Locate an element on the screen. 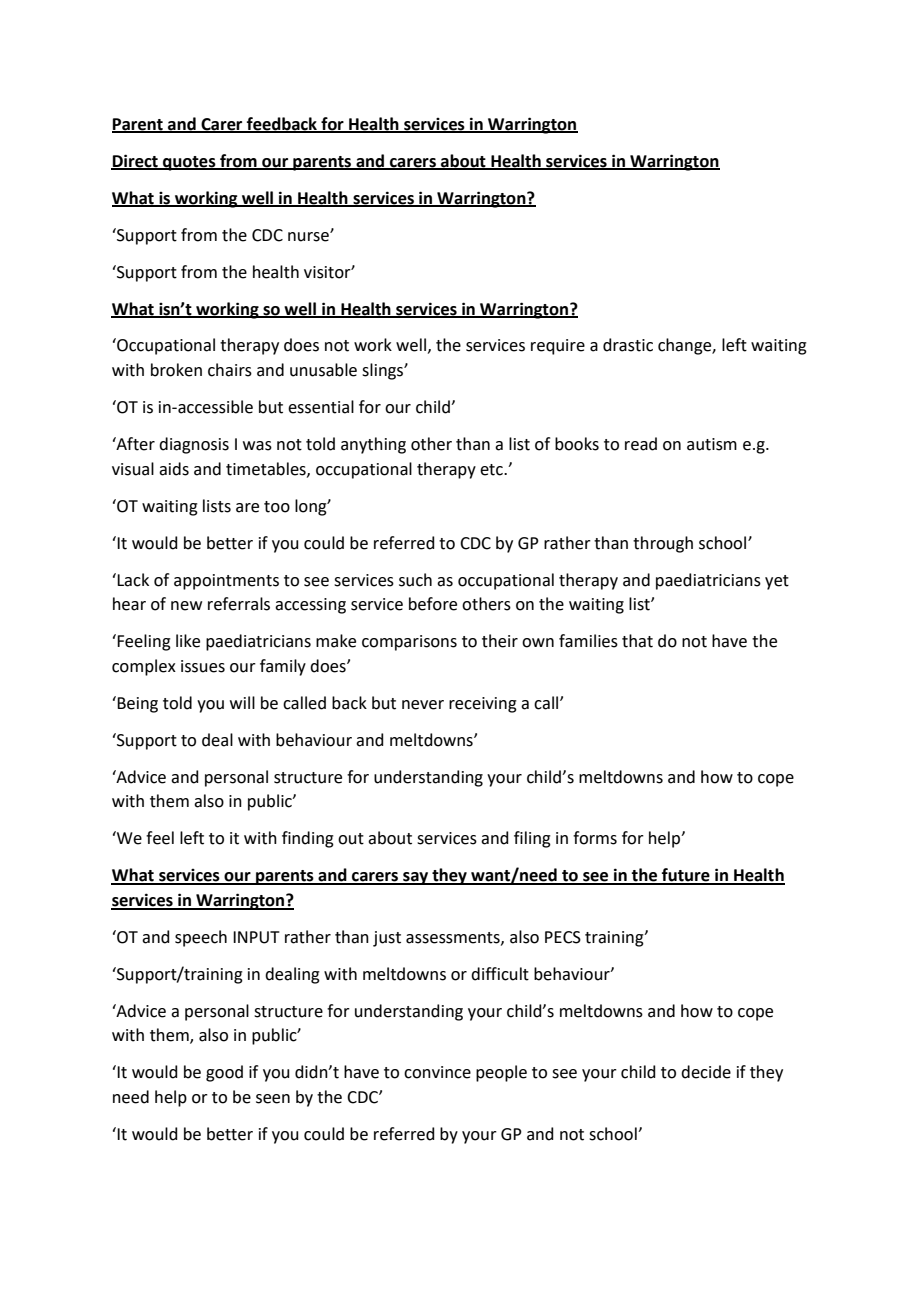 The height and width of the screenshot is (1308, 924). drastic is located at coordinates (628, 345).
